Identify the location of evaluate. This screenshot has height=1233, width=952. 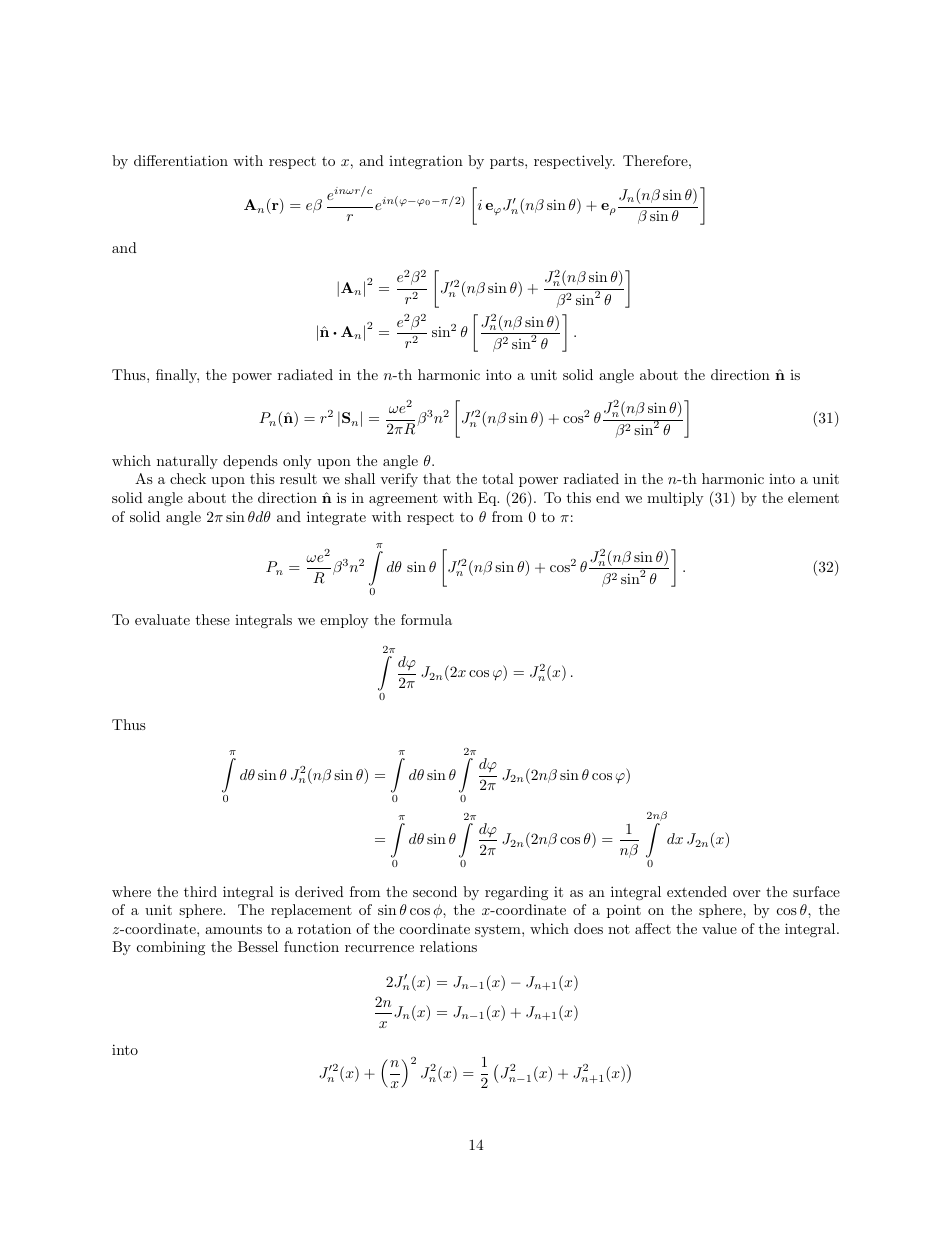
(162, 619).
